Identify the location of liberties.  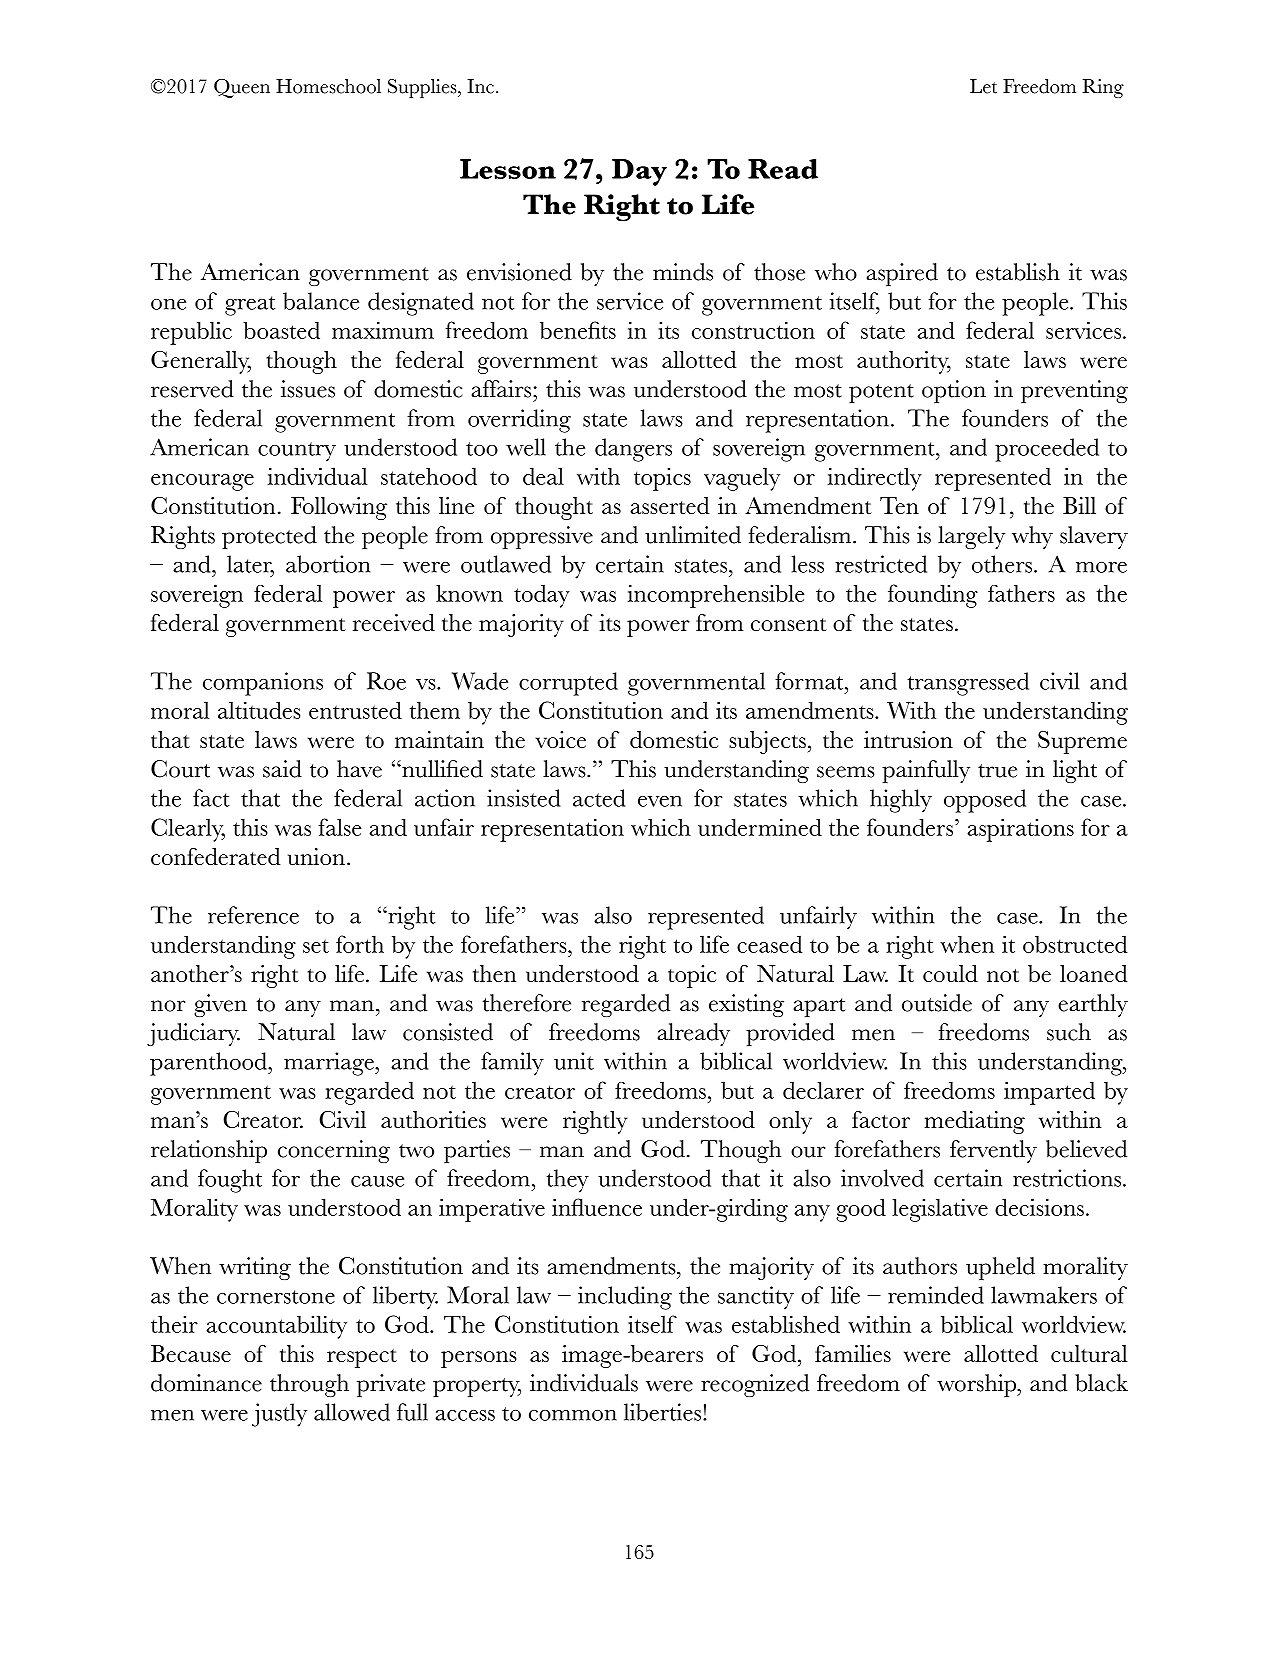
(662, 1412).
